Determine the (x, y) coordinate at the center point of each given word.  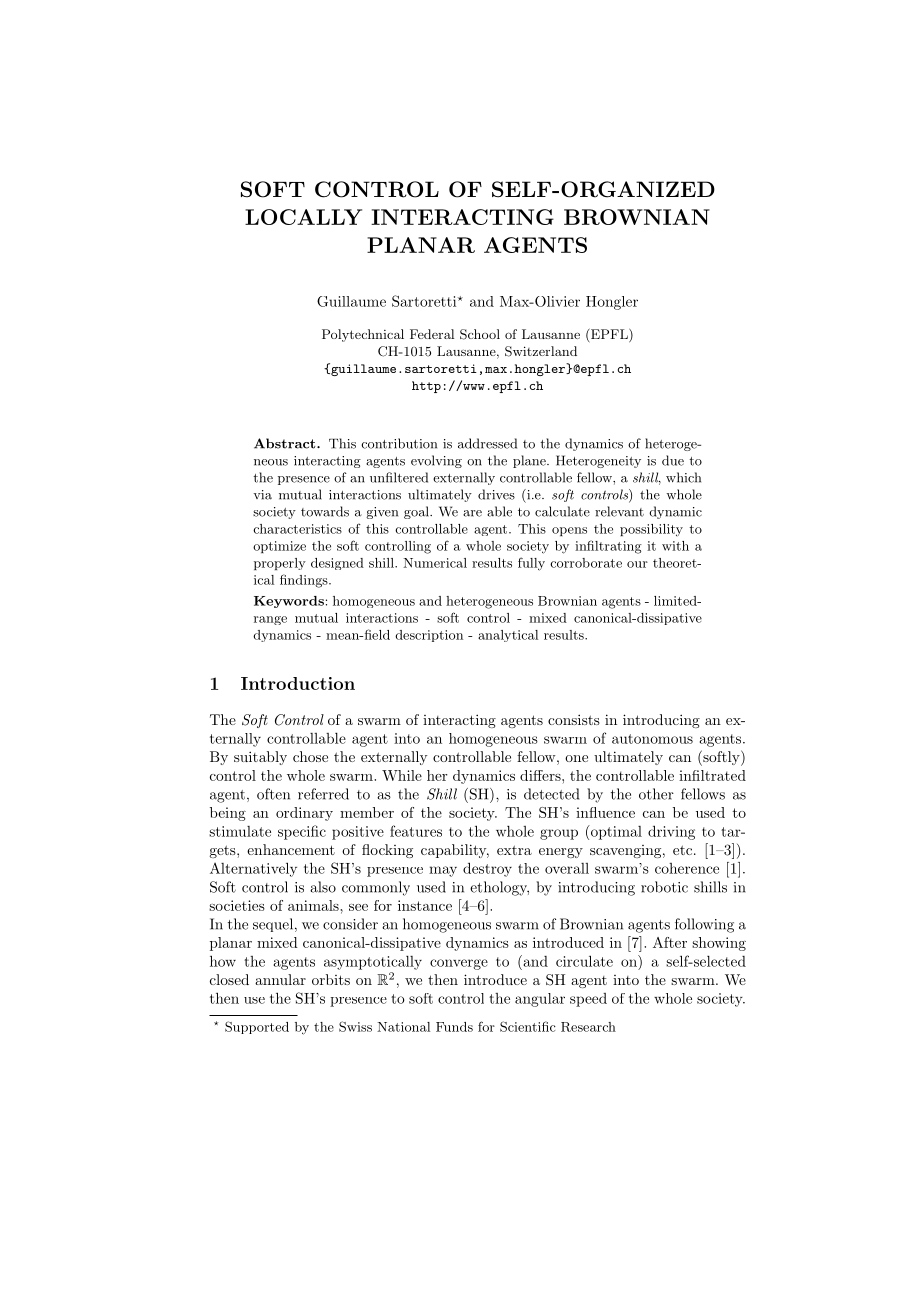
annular (280, 979)
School (480, 334)
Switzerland (541, 351)
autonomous (652, 739)
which (683, 477)
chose (310, 756)
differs (541, 775)
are (472, 513)
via (262, 495)
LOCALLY (303, 217)
